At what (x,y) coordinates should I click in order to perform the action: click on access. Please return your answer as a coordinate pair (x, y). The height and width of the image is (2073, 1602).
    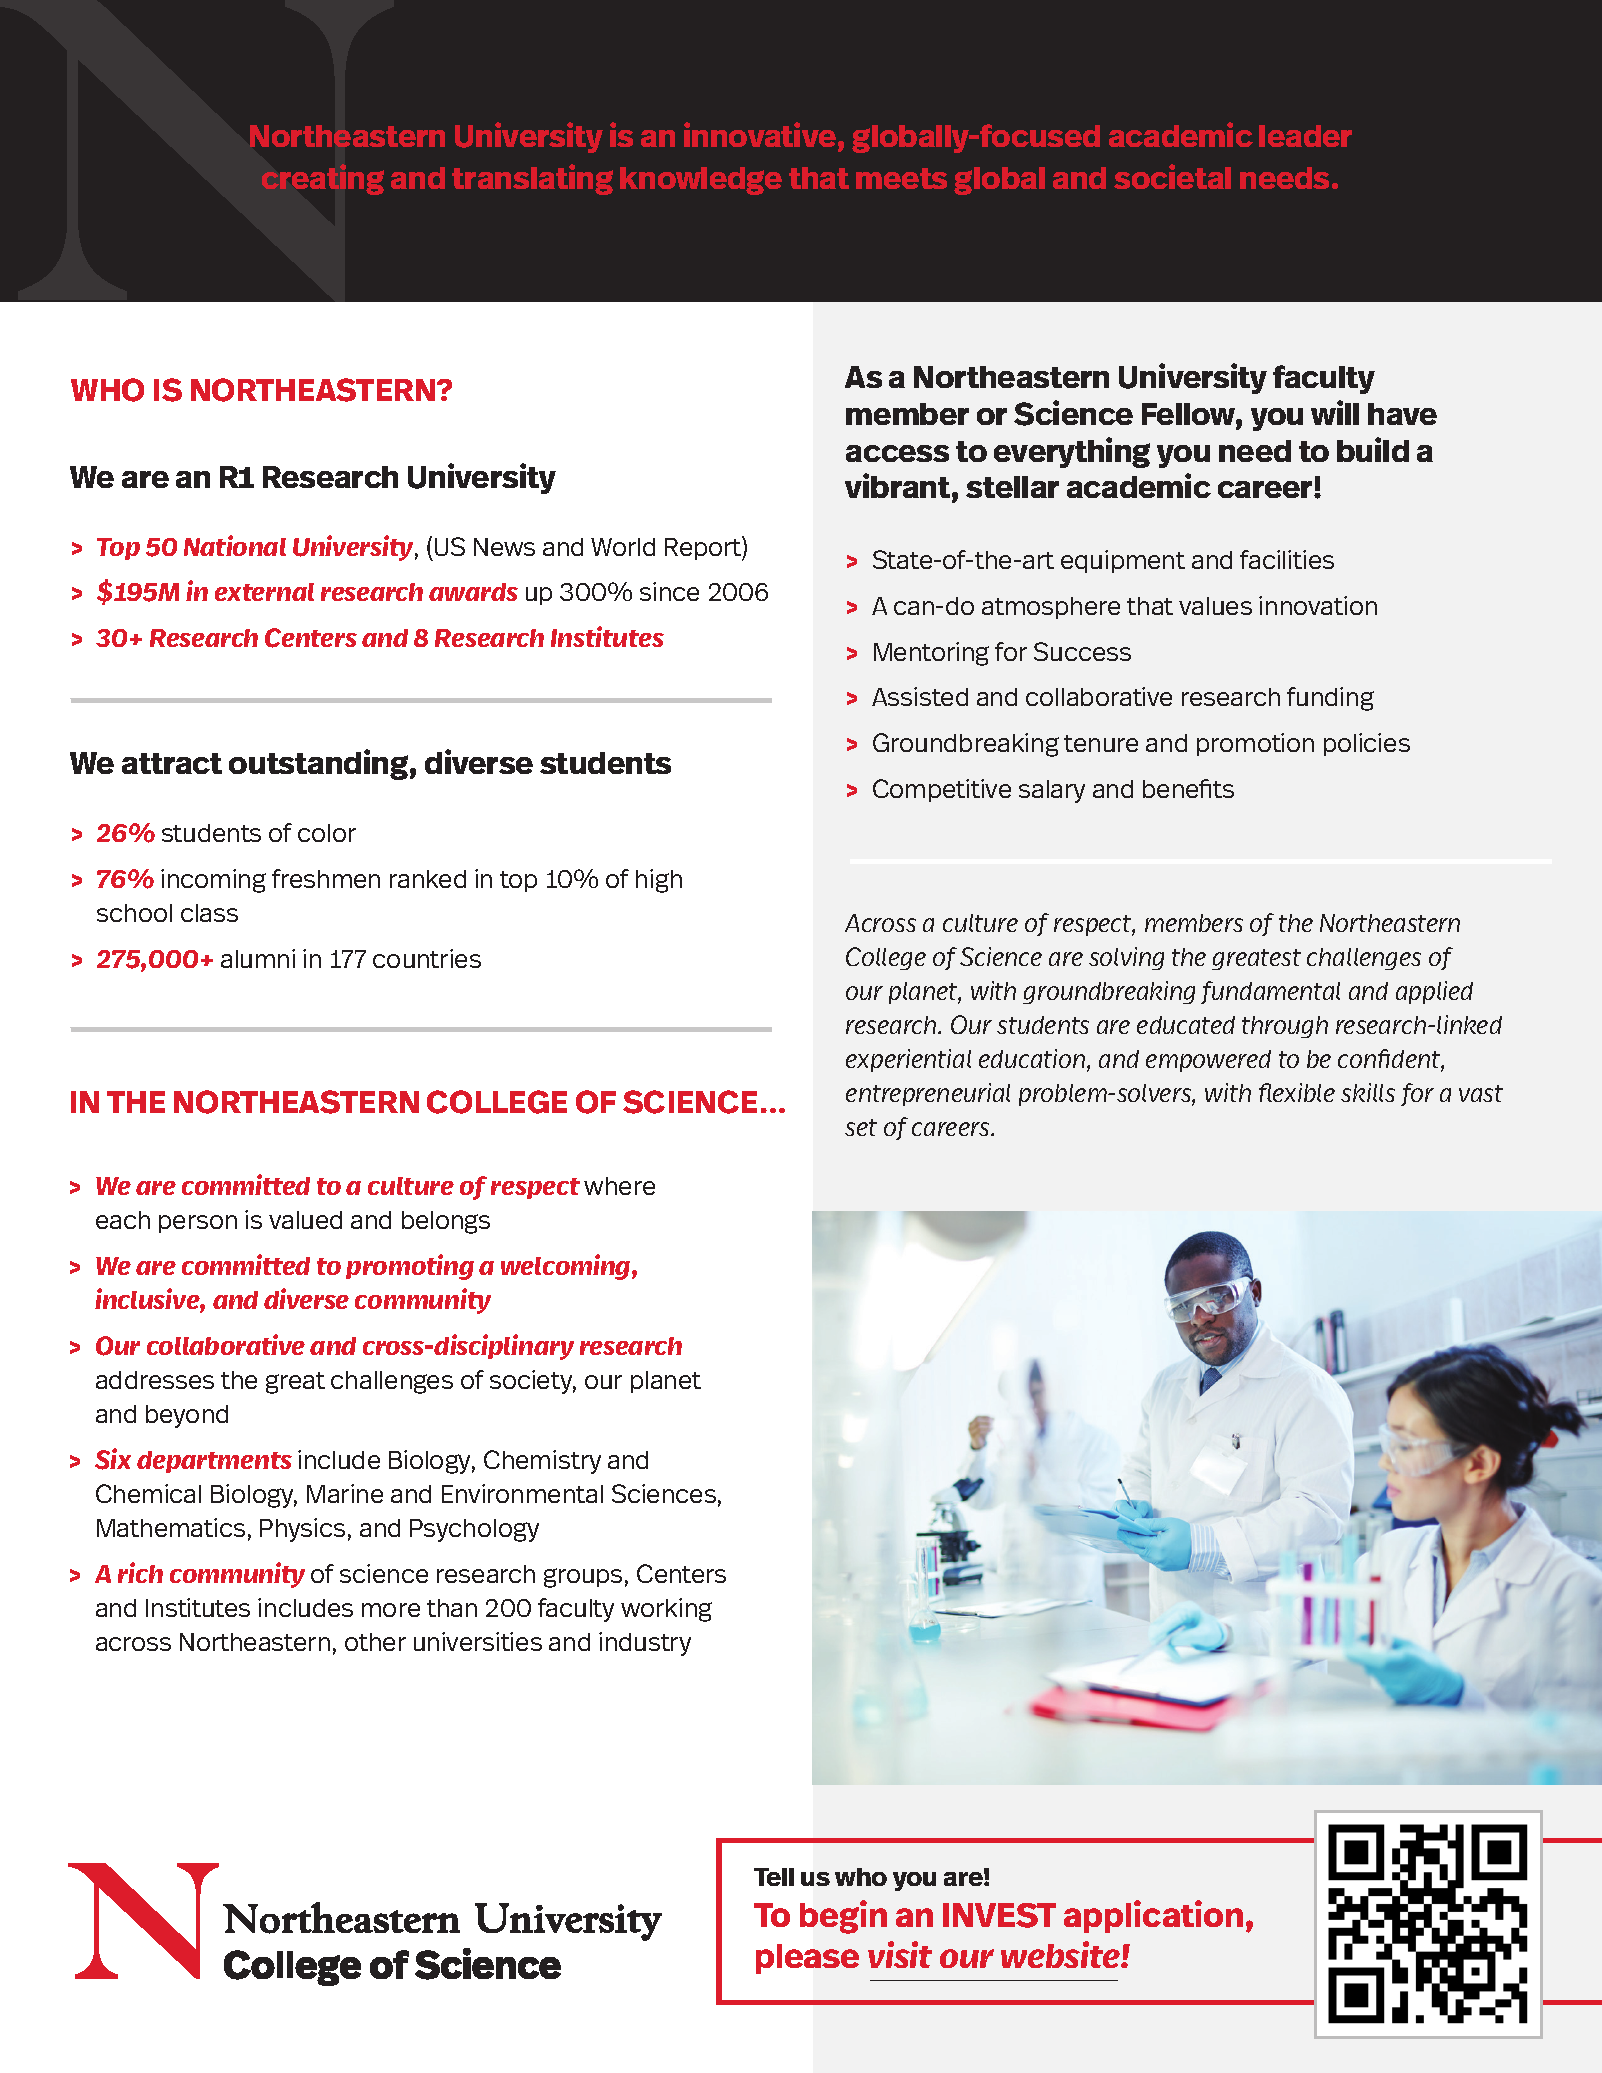
    Looking at the image, I should click on (897, 453).
